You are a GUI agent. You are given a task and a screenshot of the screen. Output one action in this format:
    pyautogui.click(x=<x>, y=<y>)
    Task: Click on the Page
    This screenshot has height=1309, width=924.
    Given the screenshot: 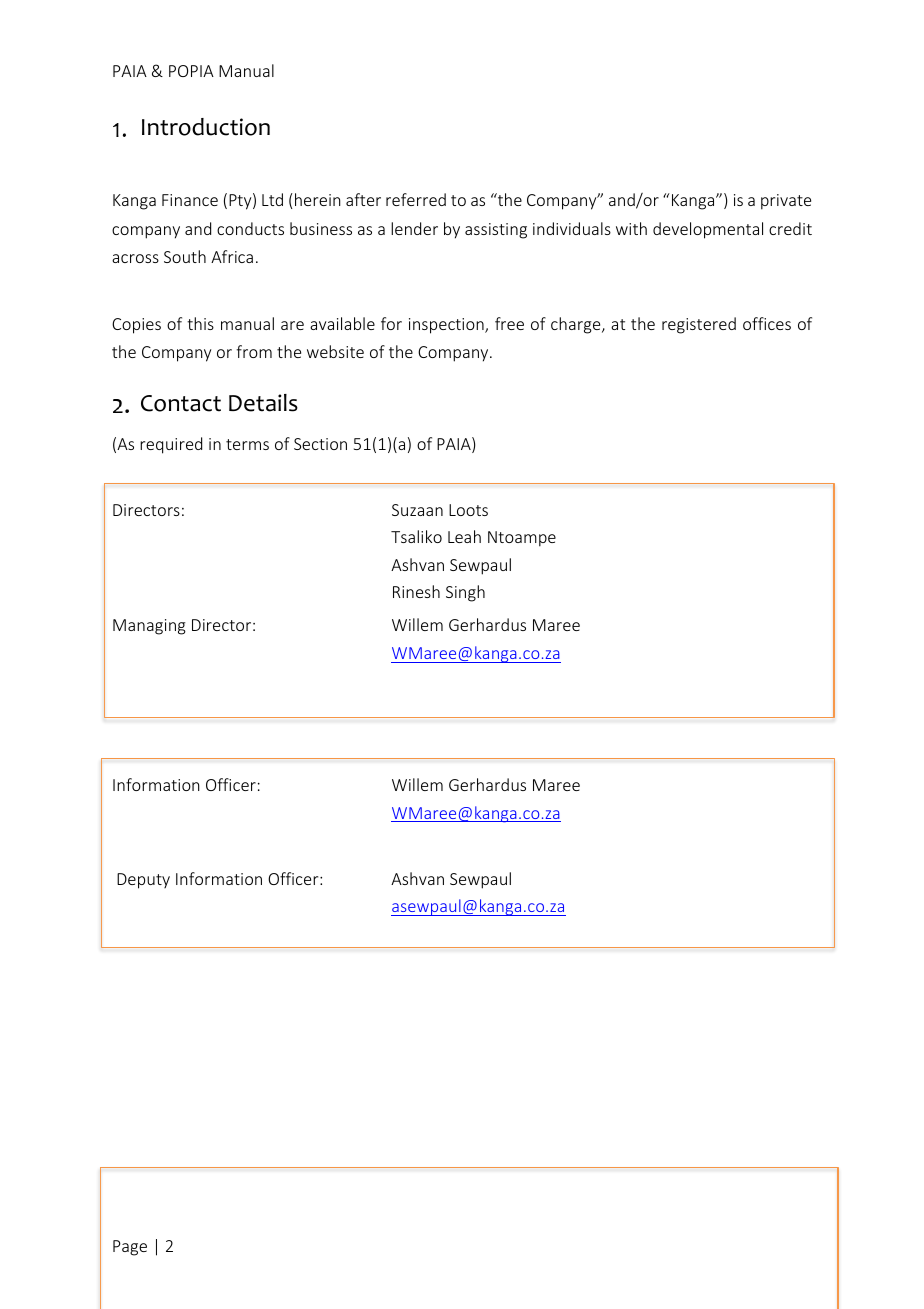 What is the action you would take?
    pyautogui.click(x=130, y=1248)
